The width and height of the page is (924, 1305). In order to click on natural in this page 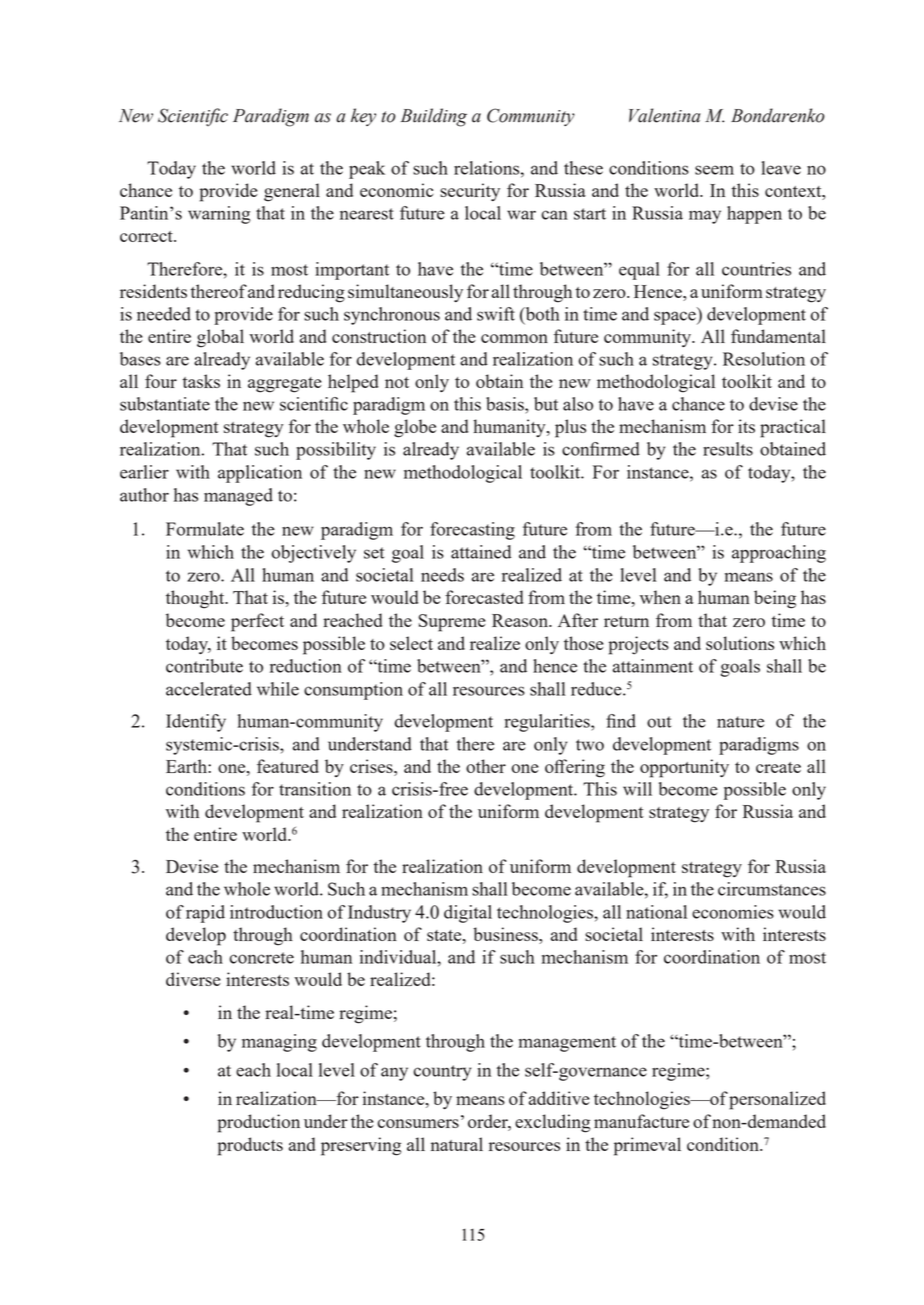, I will do `click(457, 1144)`.
